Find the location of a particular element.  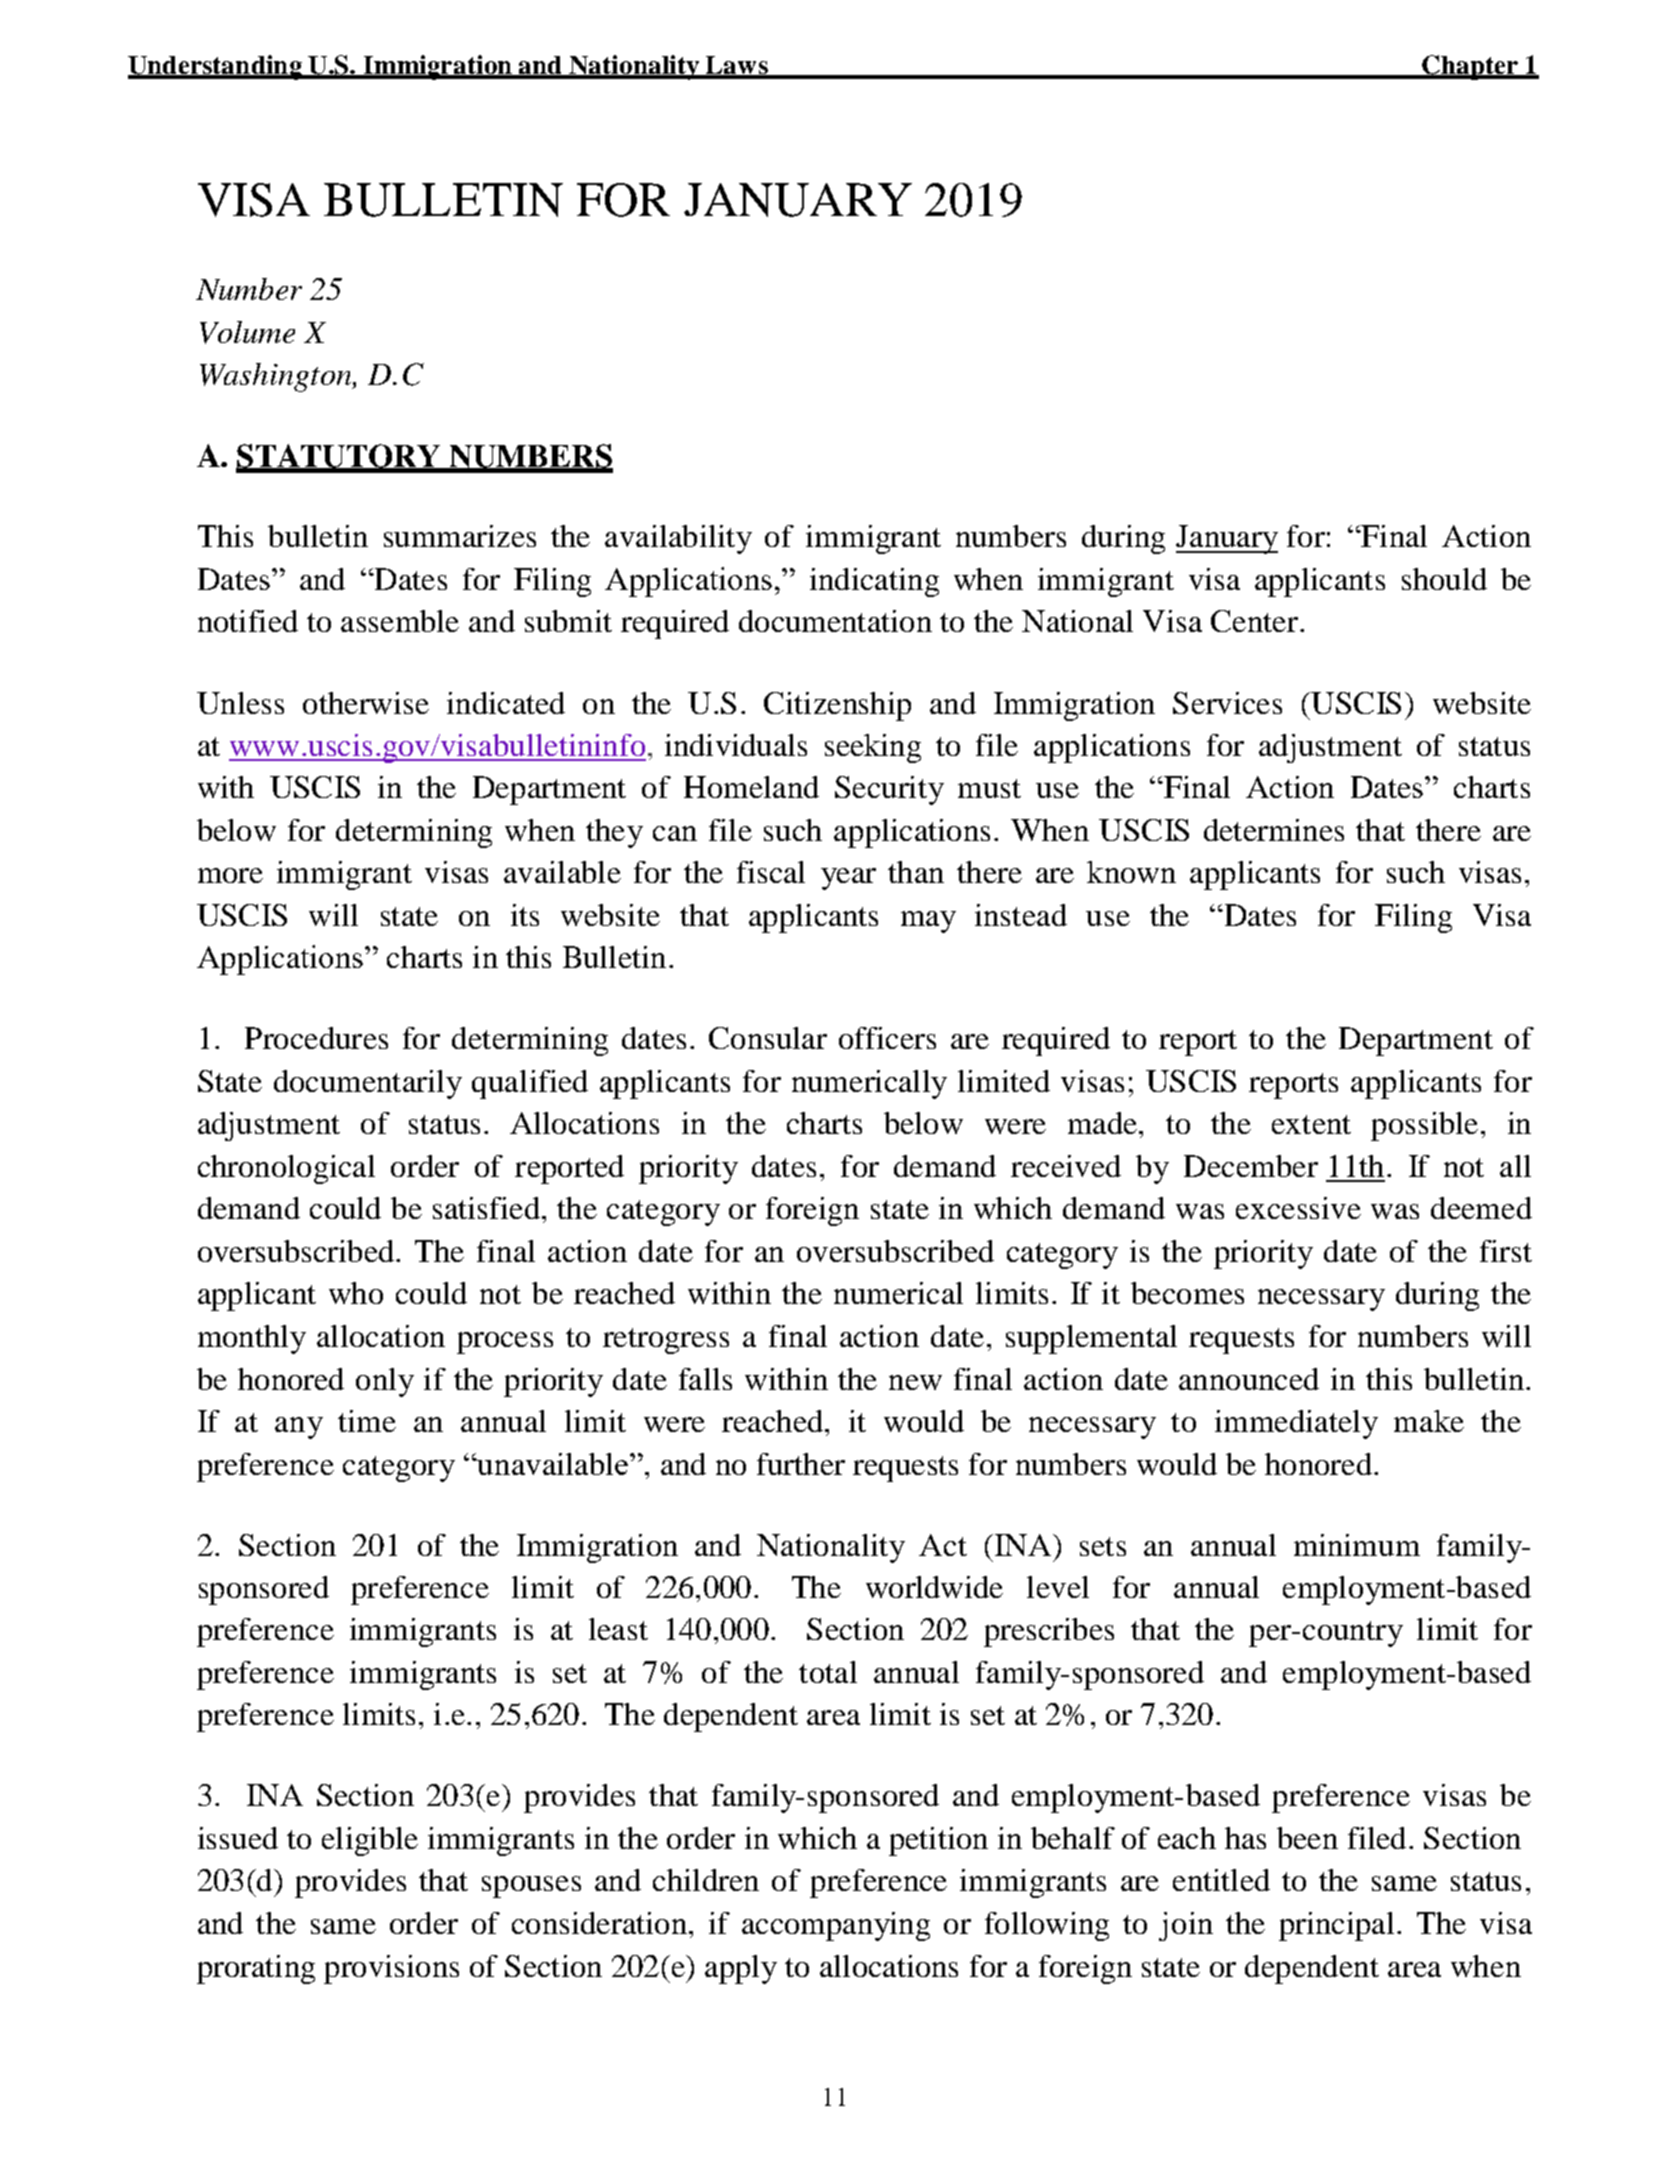

accompanying is located at coordinates (836, 1926).
